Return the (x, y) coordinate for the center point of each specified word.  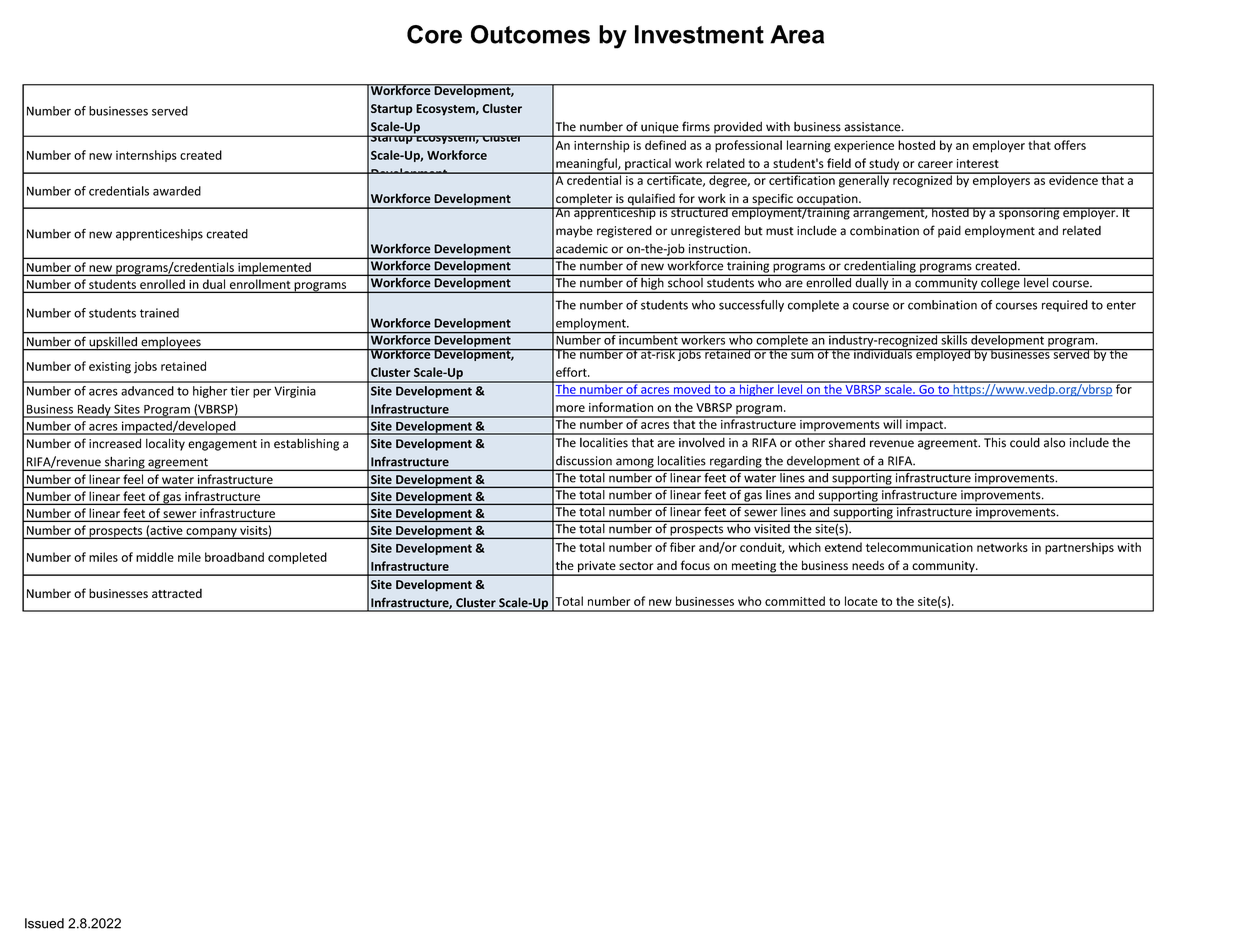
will (892, 423)
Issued (44, 923)
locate (861, 601)
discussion (584, 461)
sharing (124, 463)
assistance (873, 127)
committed (795, 601)
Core (434, 34)
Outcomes (530, 34)
